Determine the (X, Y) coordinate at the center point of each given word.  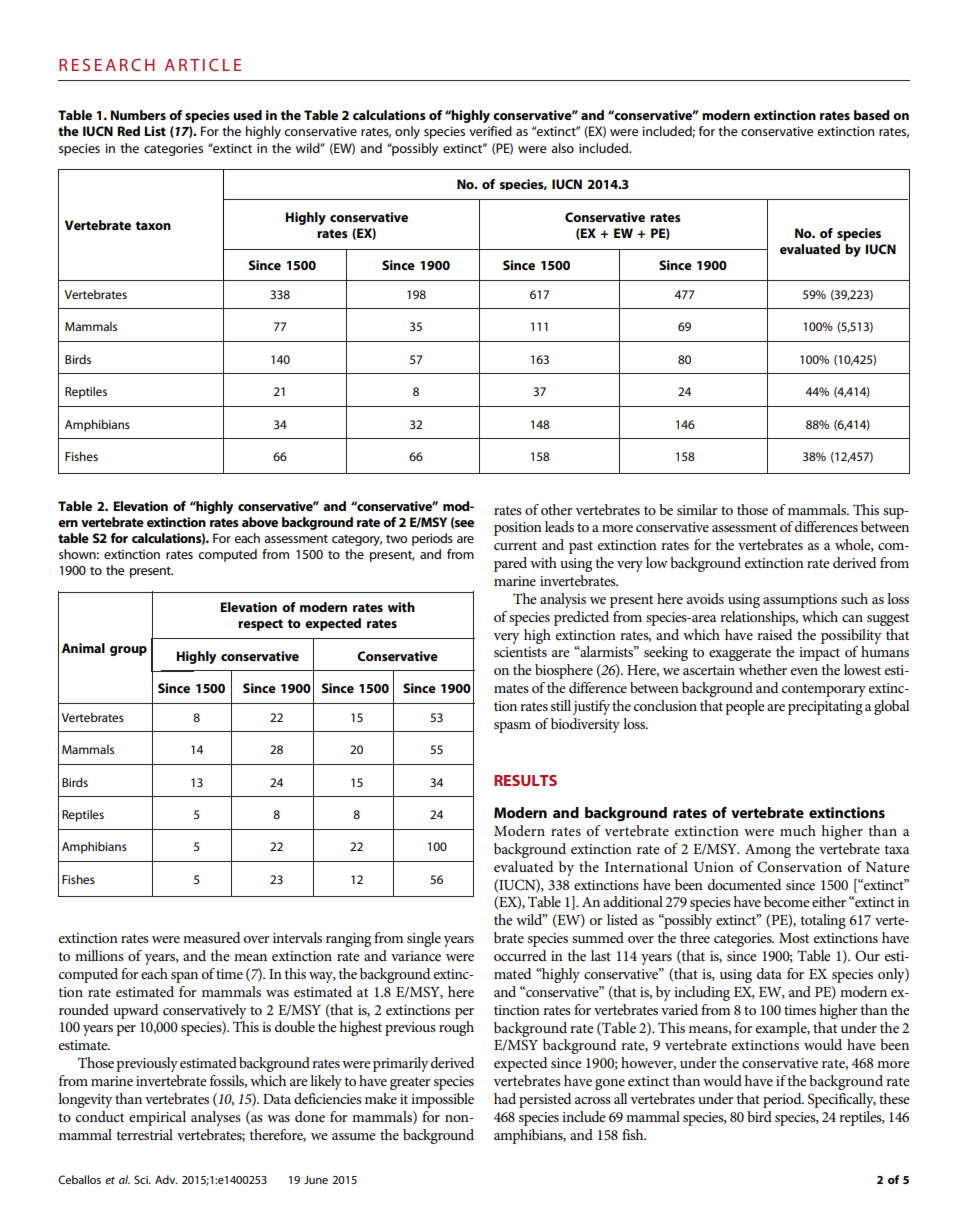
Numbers (138, 115)
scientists (520, 652)
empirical (157, 1118)
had (505, 1098)
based (872, 115)
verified (490, 131)
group (128, 651)
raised (774, 634)
